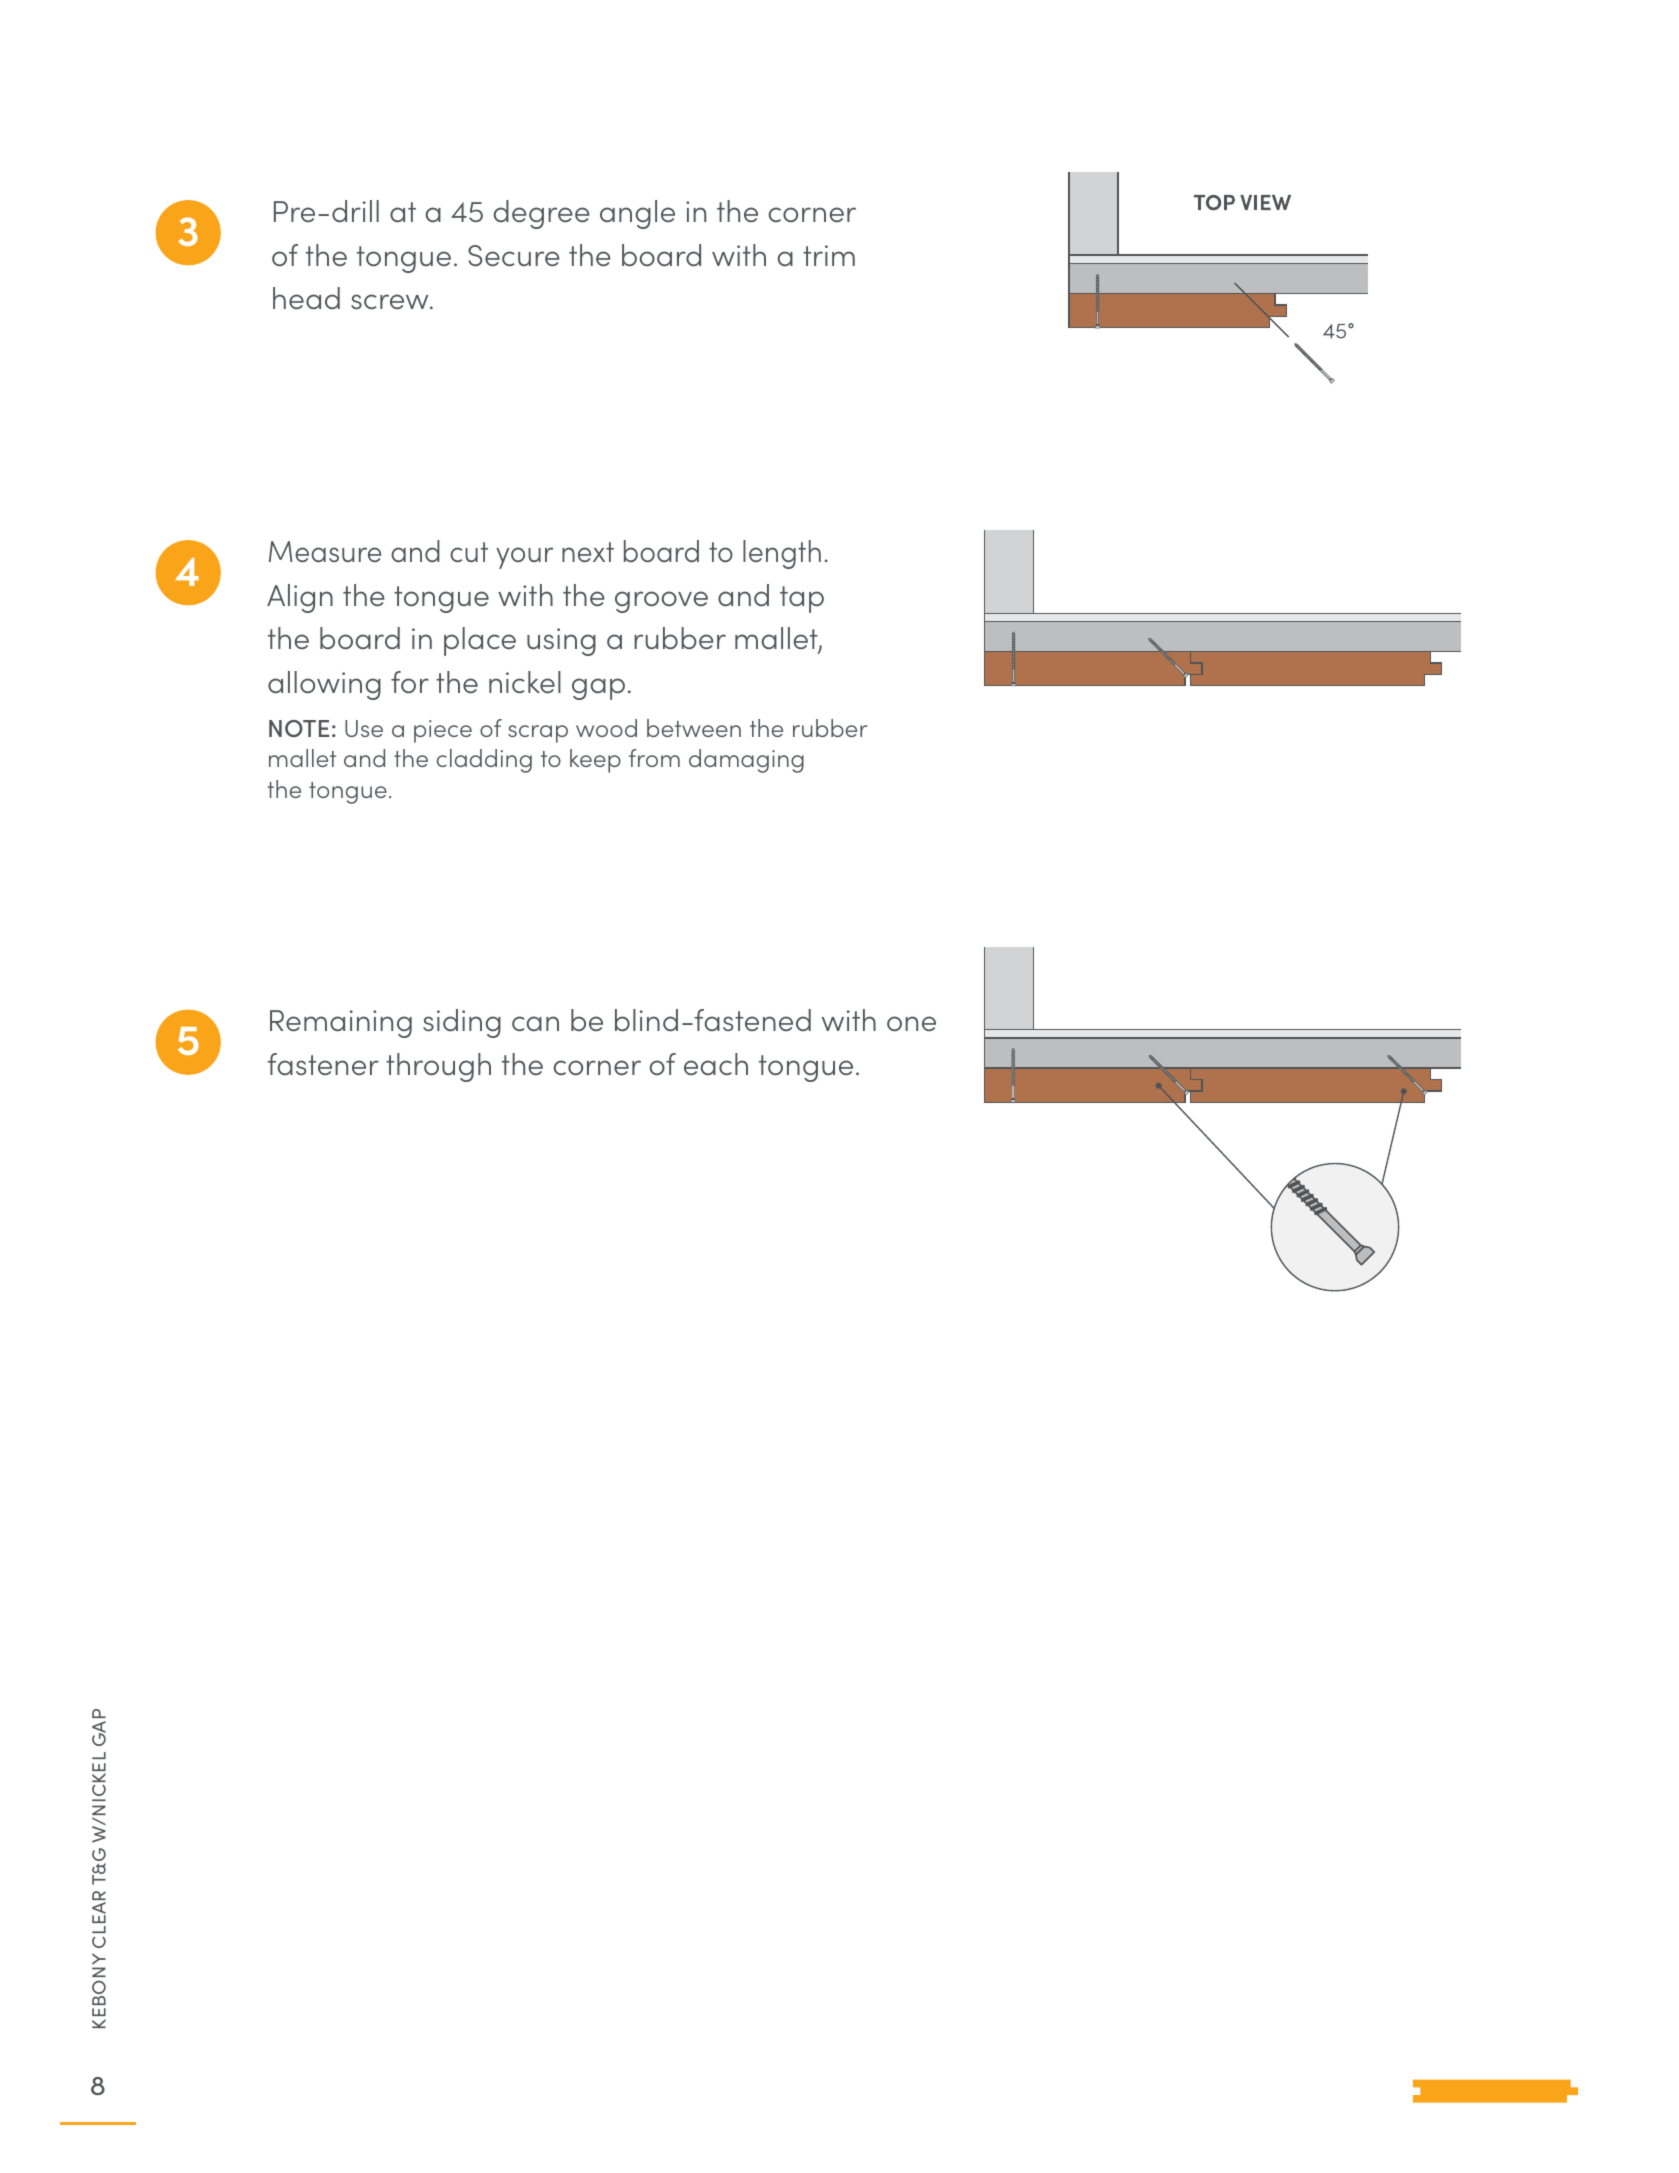 The height and width of the image is (2173, 1679). I want to click on Measure, so click(325, 551).
